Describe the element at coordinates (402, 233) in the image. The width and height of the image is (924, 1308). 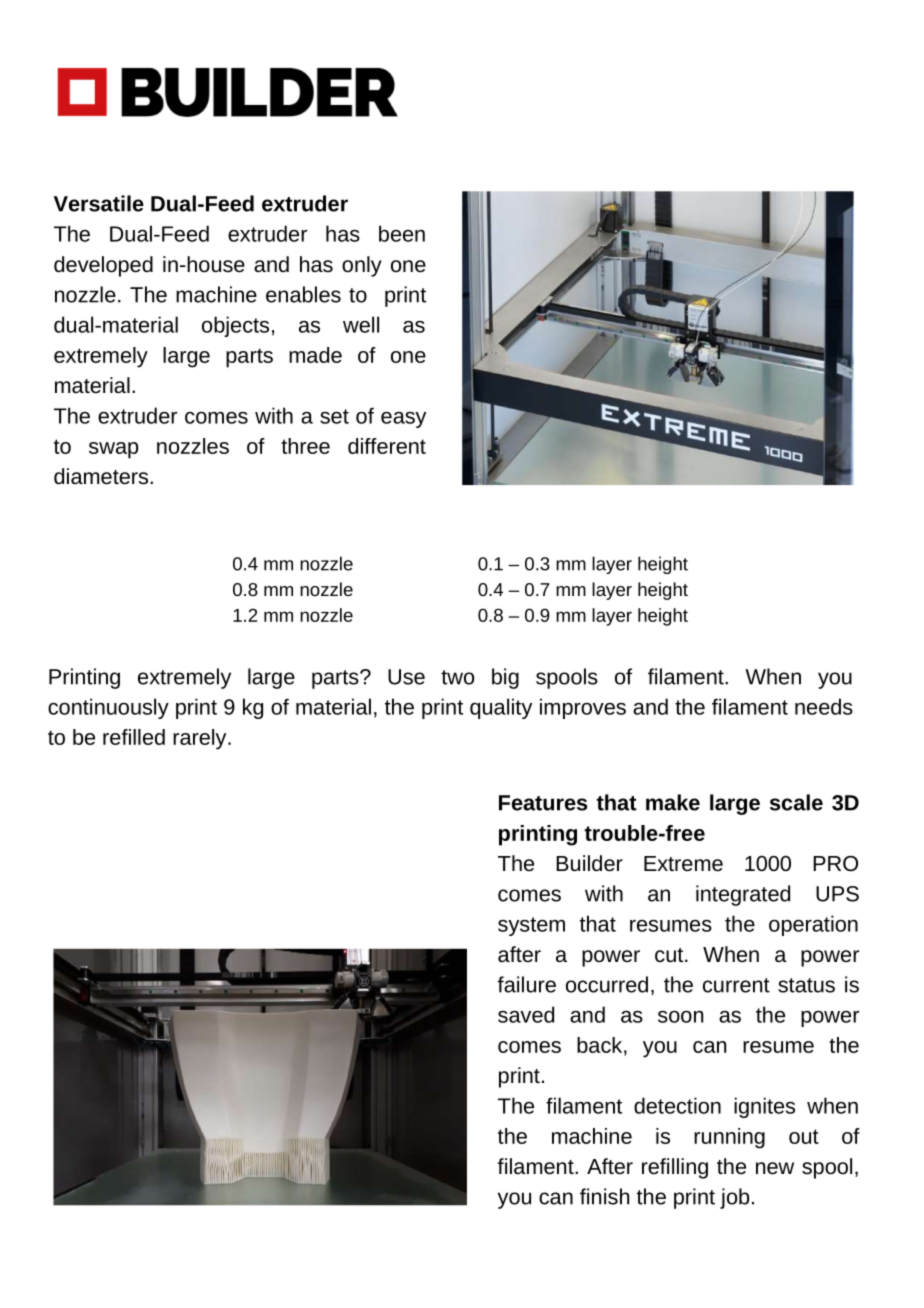
I see `been` at that location.
